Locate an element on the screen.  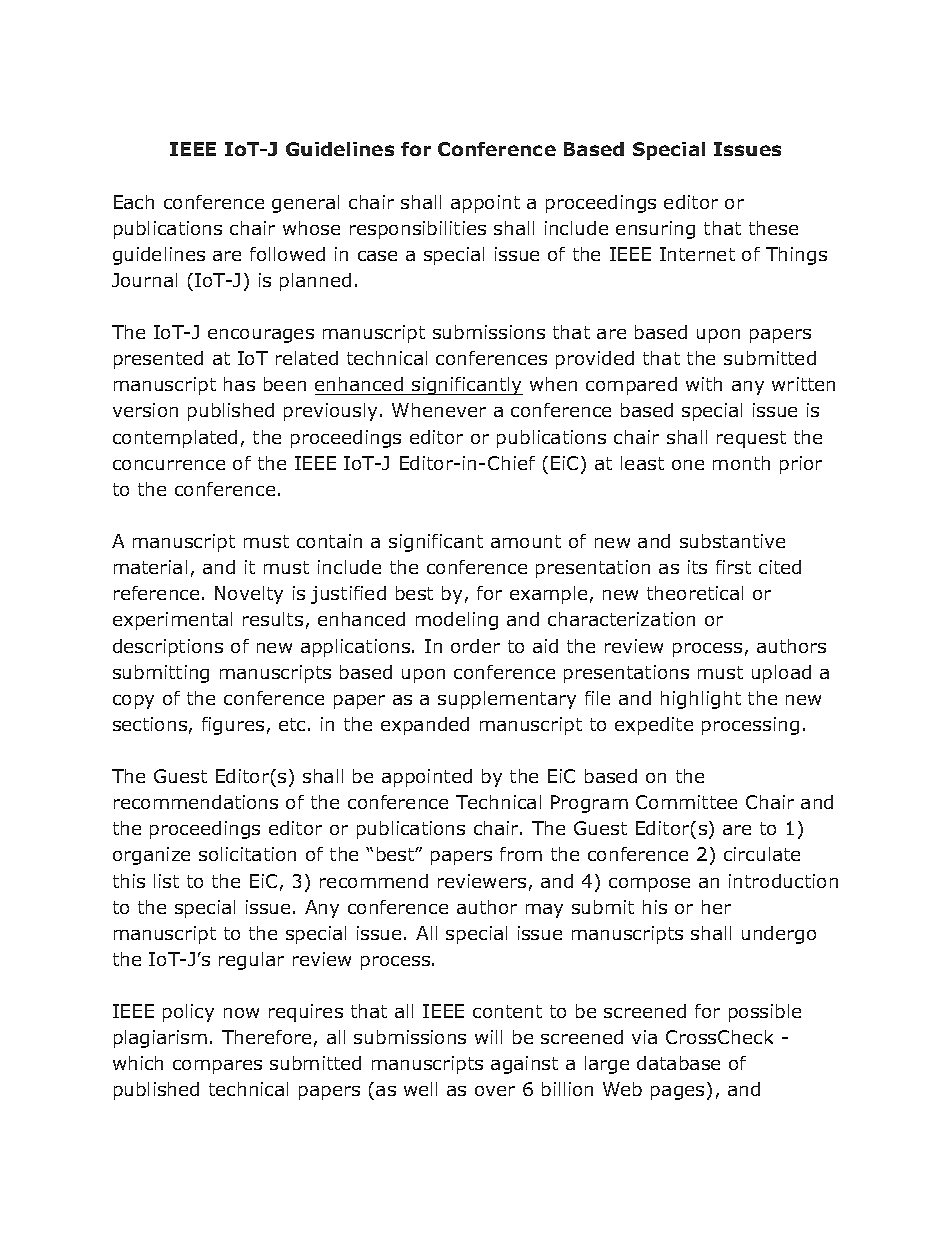
expanded is located at coordinates (425, 726).
